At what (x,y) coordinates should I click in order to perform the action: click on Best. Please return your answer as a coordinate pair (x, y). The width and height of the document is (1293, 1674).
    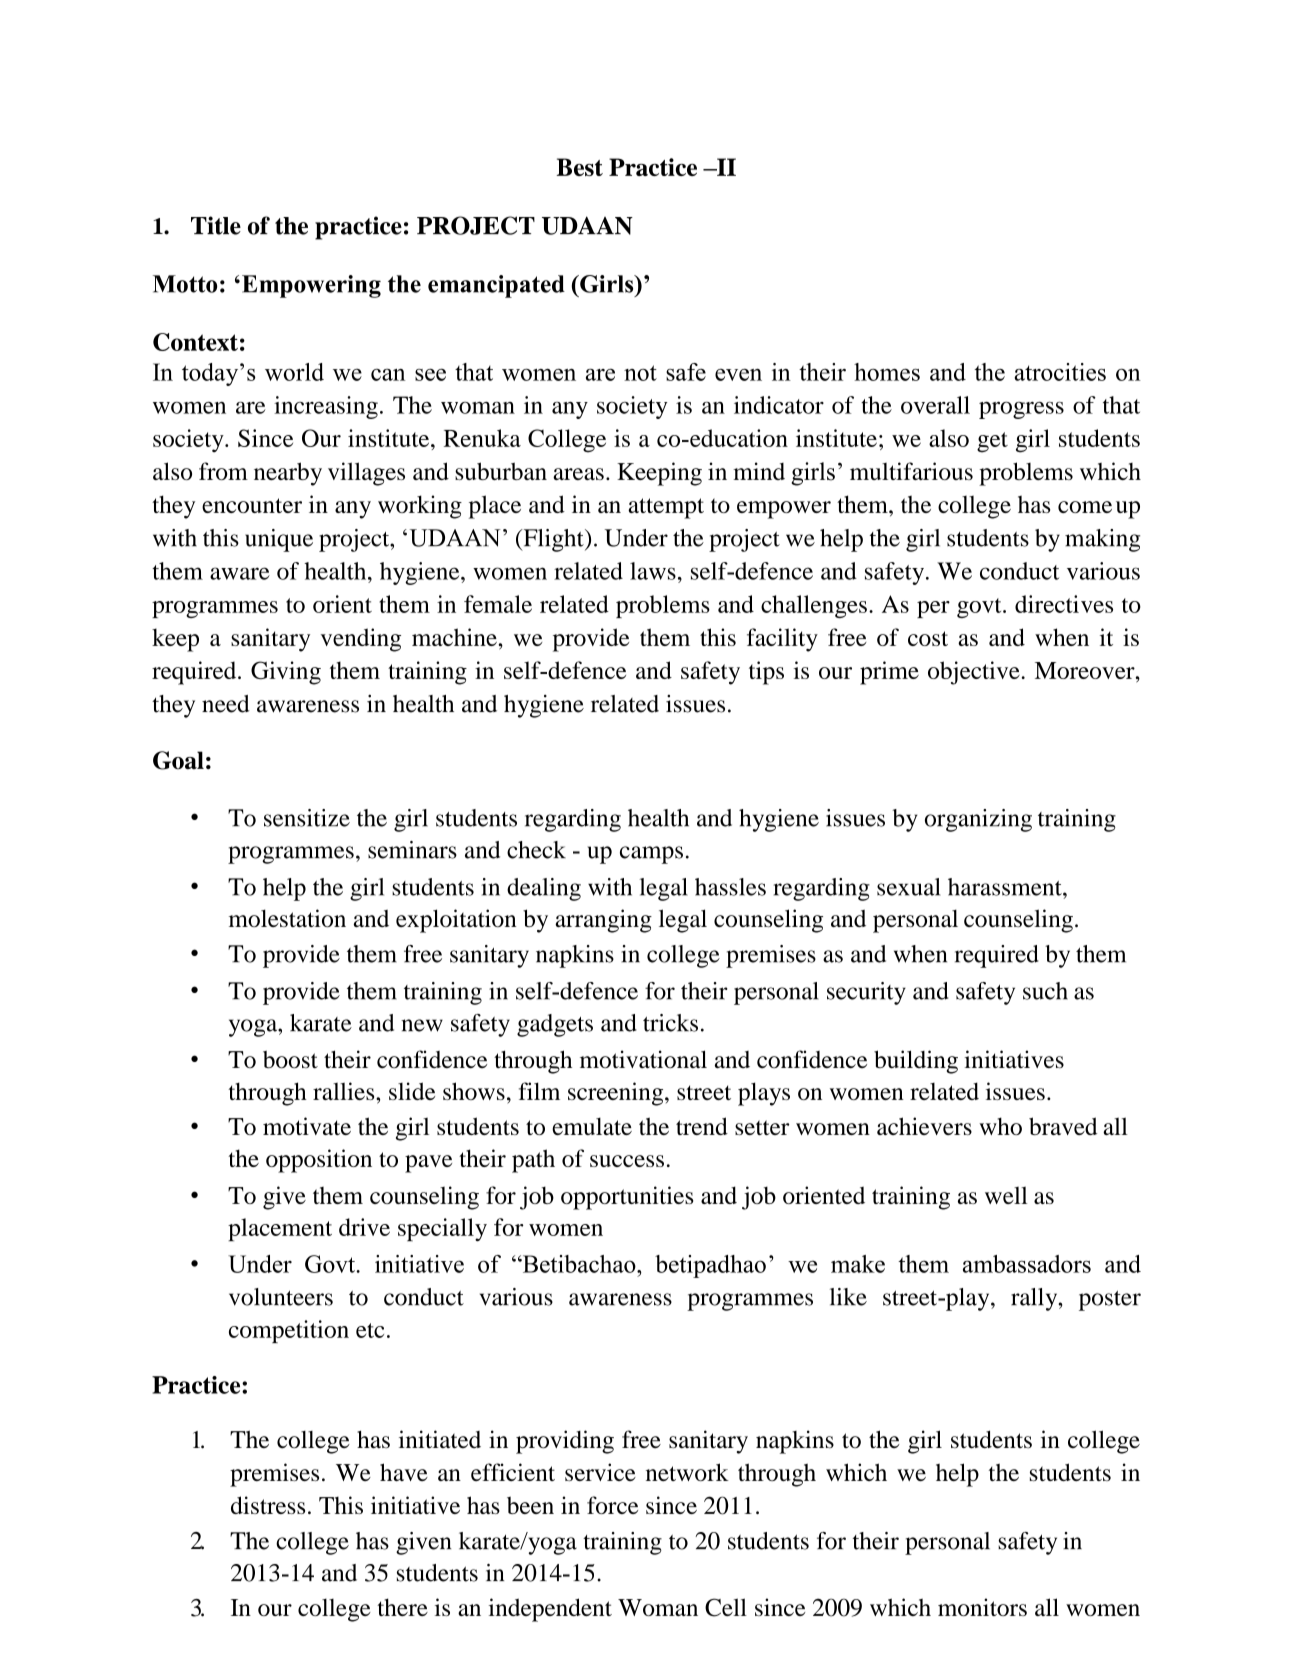
    Looking at the image, I should click on (579, 167).
